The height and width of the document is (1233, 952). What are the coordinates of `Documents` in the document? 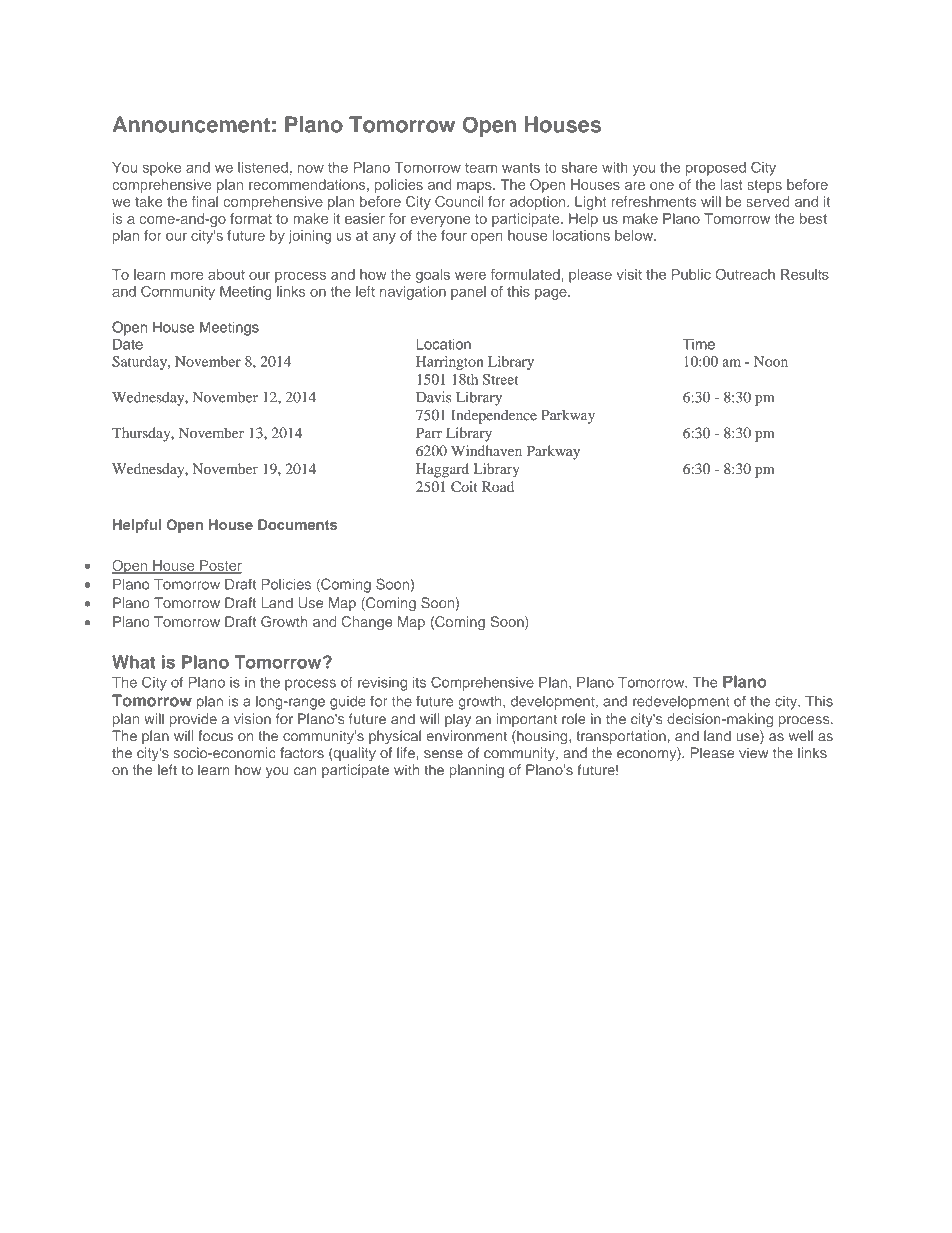 It's located at (297, 524).
